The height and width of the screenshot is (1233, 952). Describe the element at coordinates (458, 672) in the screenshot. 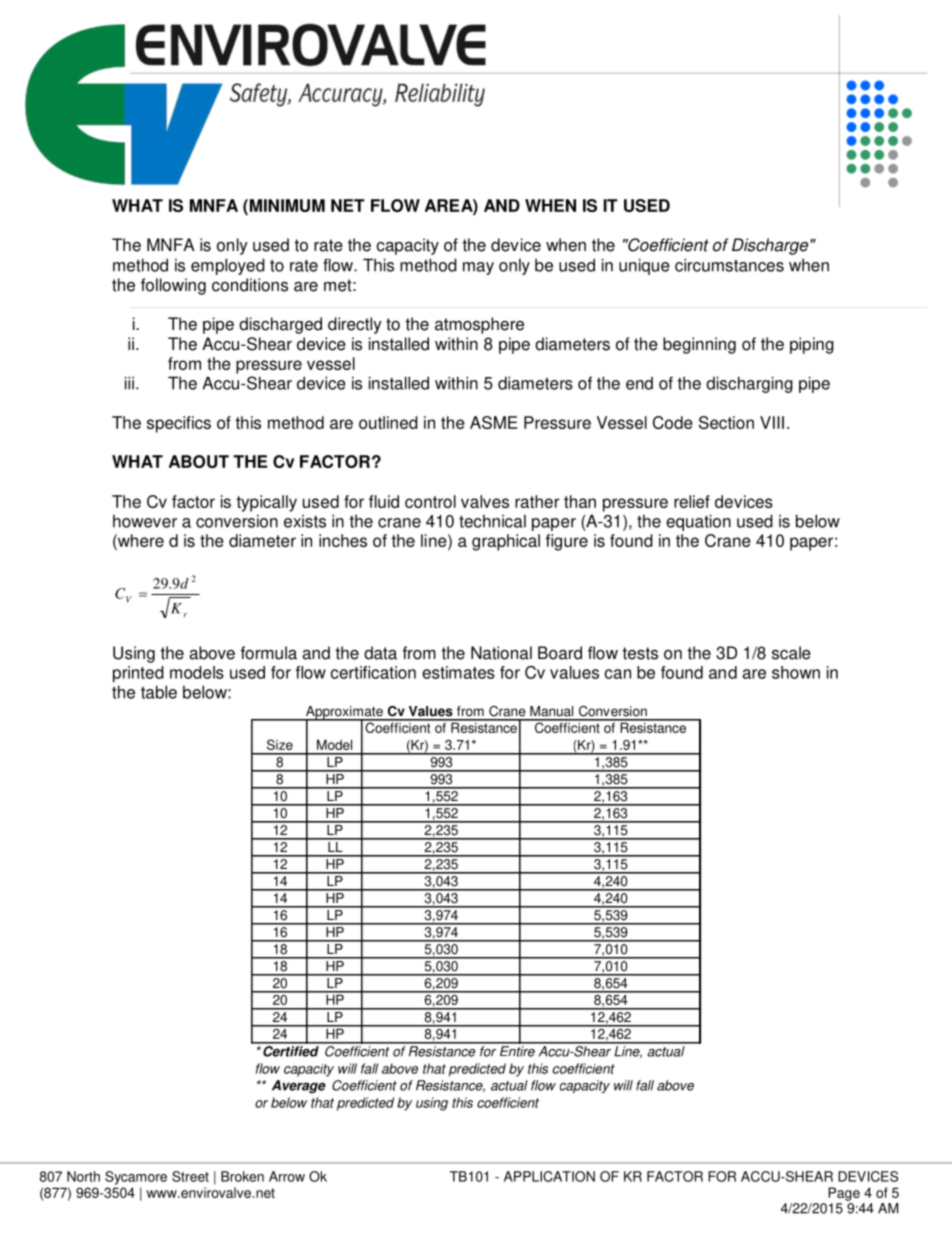

I see `estimates` at that location.
